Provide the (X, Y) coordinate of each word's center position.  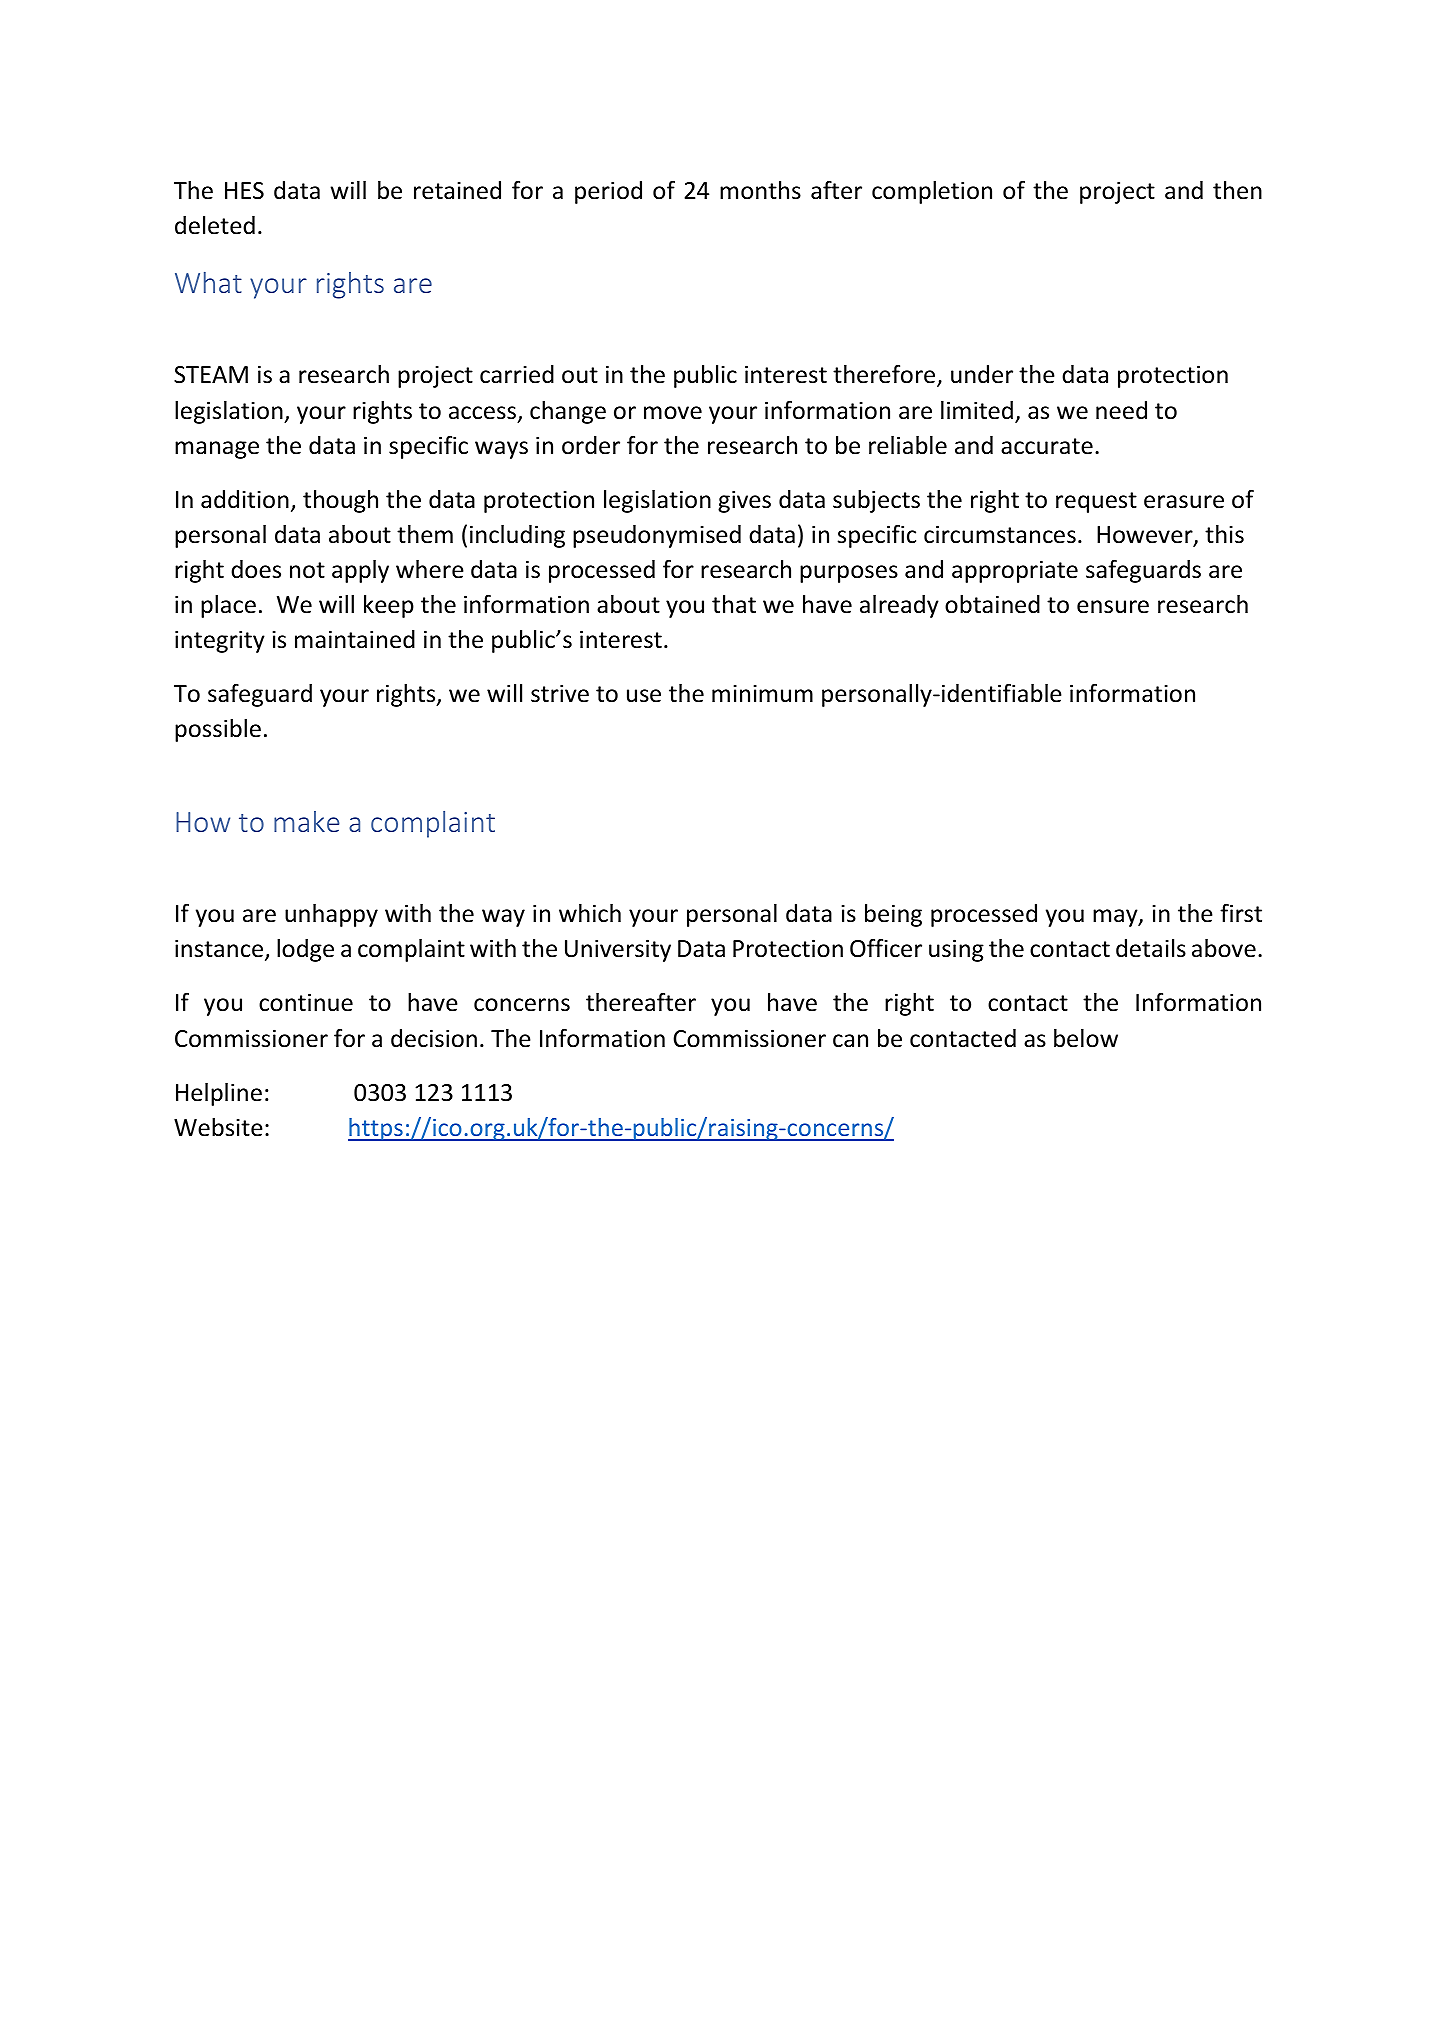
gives (744, 501)
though (340, 501)
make (307, 821)
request (1096, 502)
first (1241, 913)
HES (244, 191)
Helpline (219, 1094)
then (1237, 190)
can (850, 1041)
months (760, 190)
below (1086, 1038)
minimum (762, 693)
